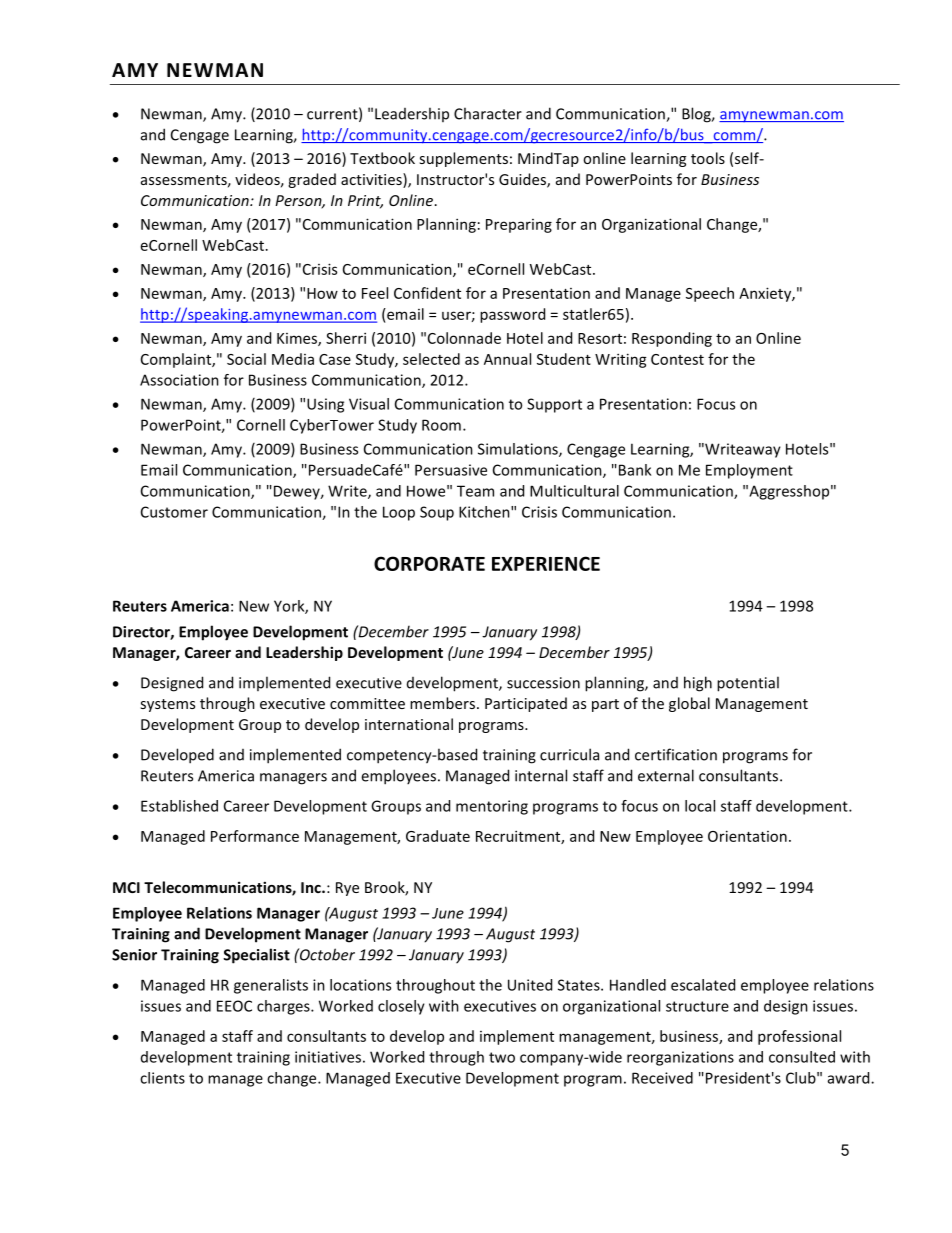  I want to click on two, so click(502, 1057).
